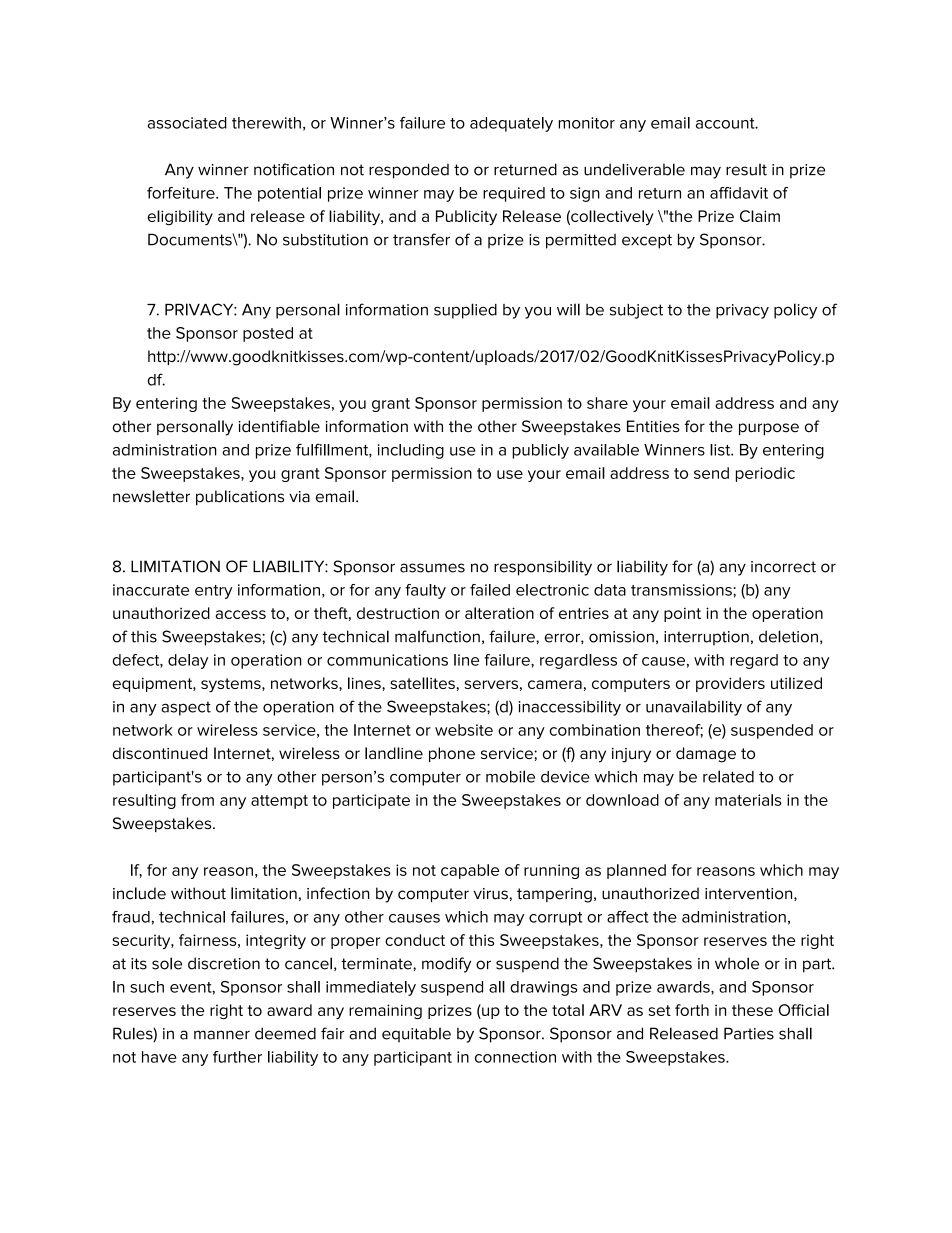 The width and height of the page is (952, 1233). What do you see at coordinates (511, 124) in the page?
I see `adequately` at bounding box center [511, 124].
